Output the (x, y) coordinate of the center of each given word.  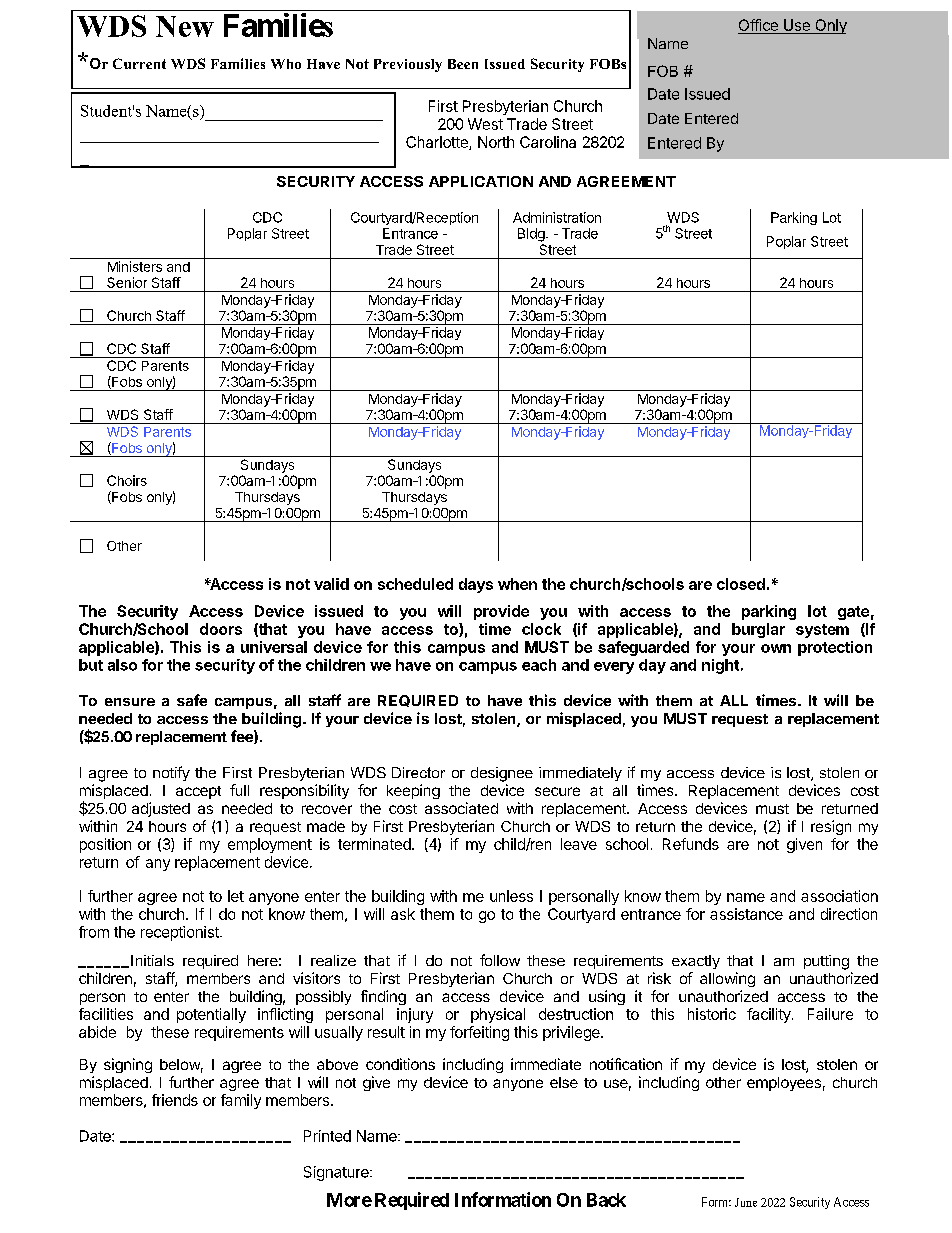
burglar (758, 630)
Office (759, 26)
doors (221, 629)
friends (175, 1100)
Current (139, 63)
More (349, 1200)
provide (501, 612)
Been (463, 64)
